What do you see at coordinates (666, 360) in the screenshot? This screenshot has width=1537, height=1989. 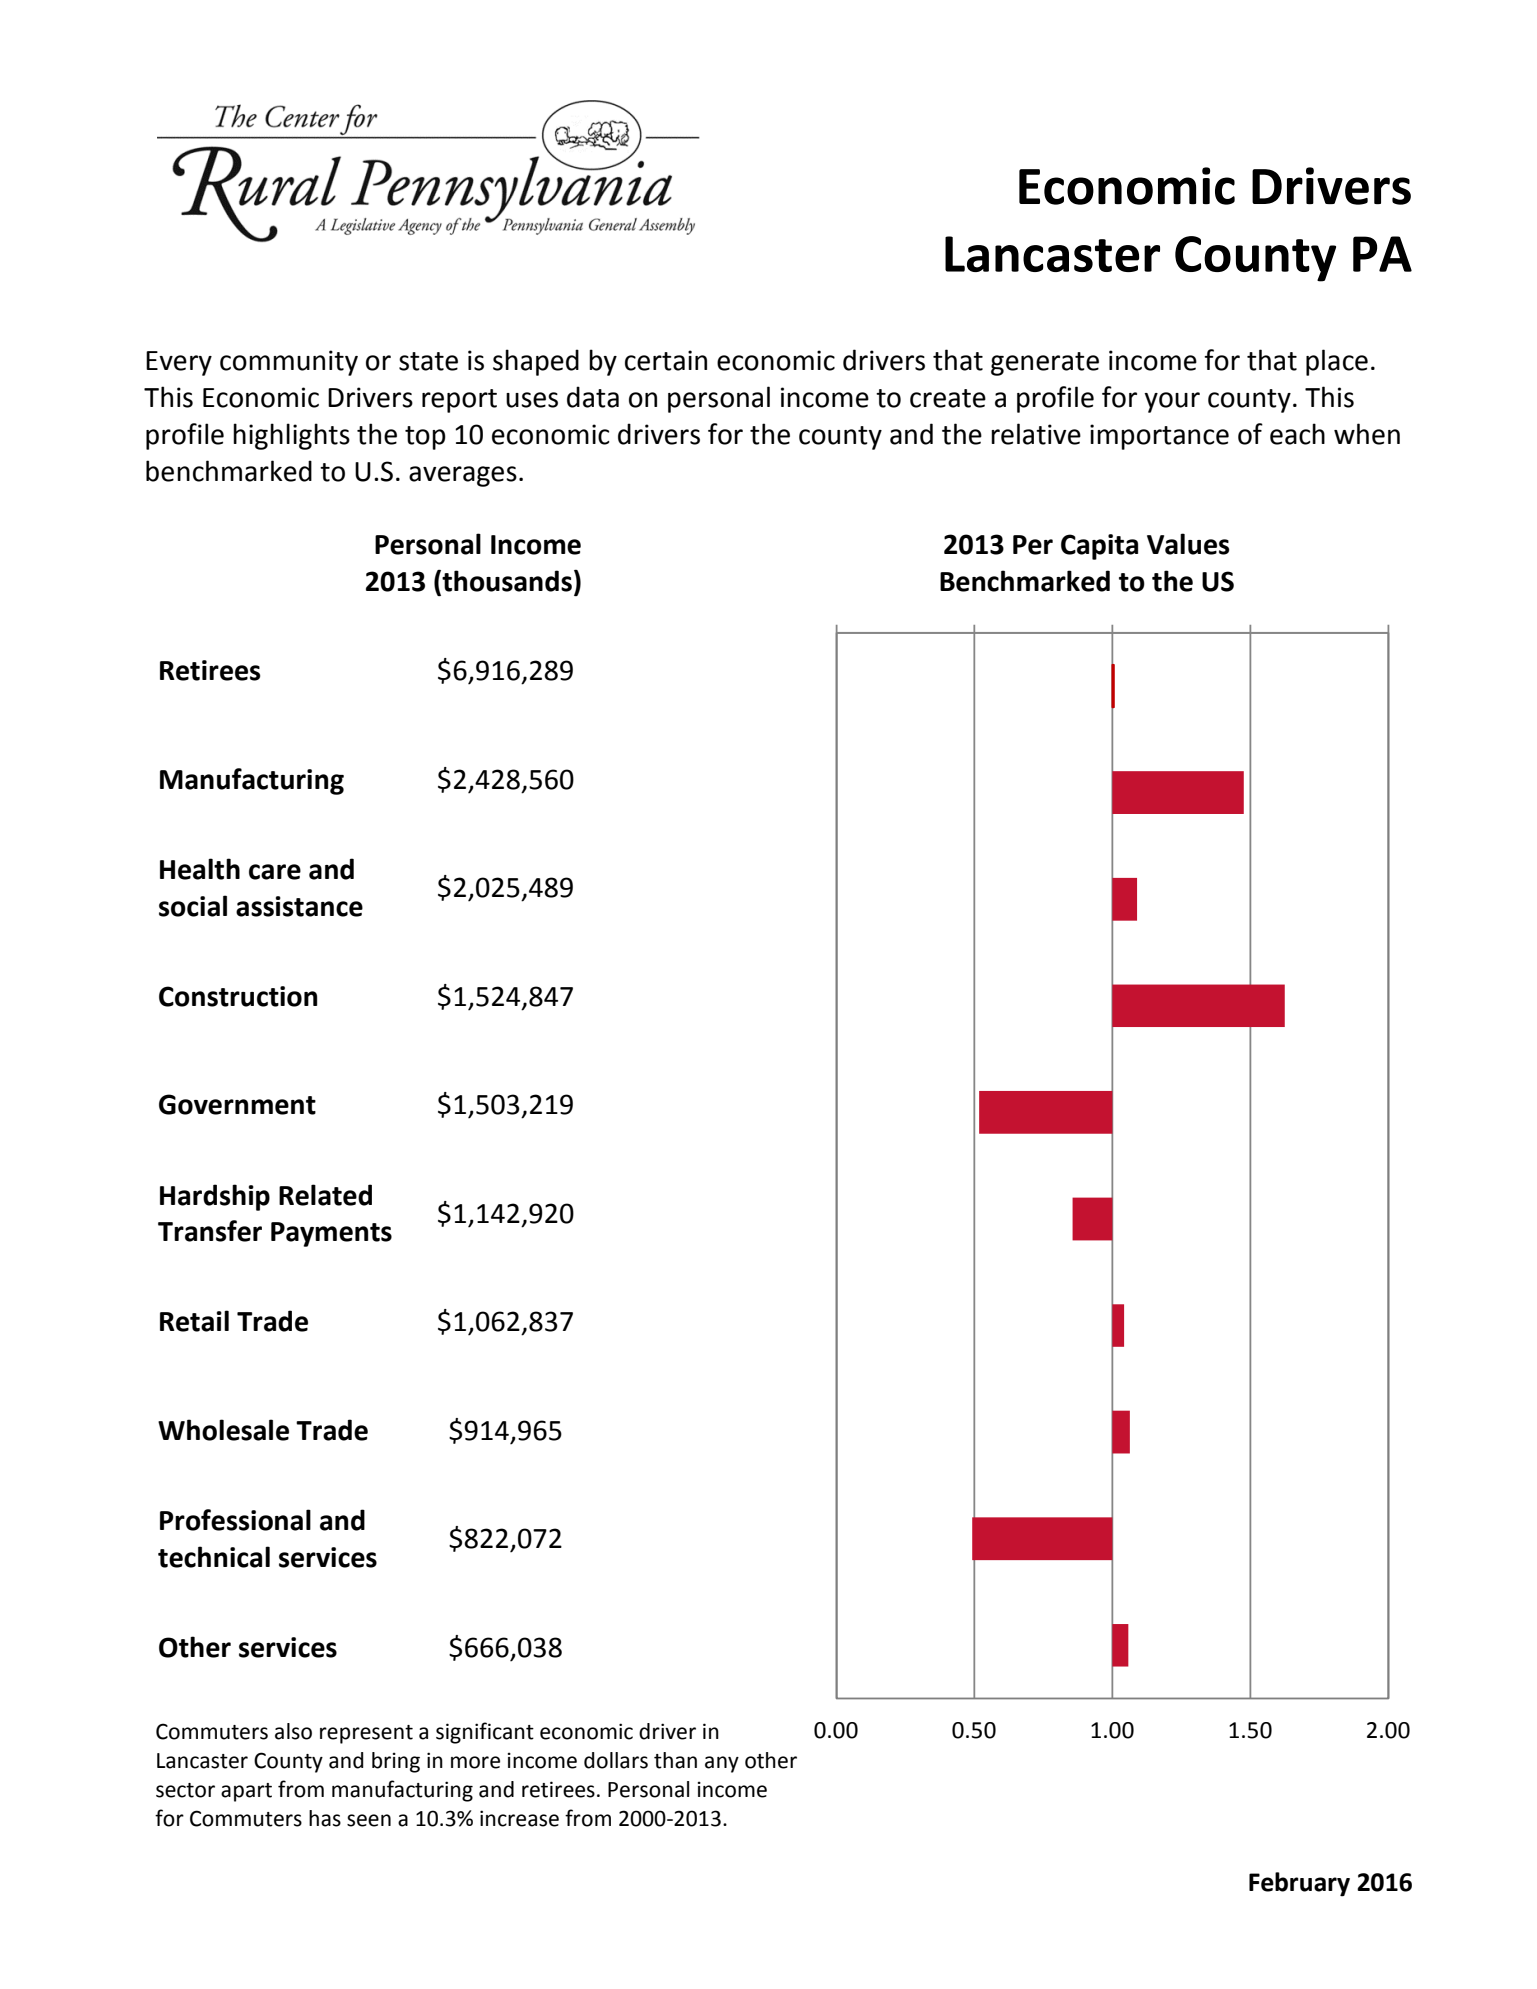 I see `certain` at bounding box center [666, 360].
